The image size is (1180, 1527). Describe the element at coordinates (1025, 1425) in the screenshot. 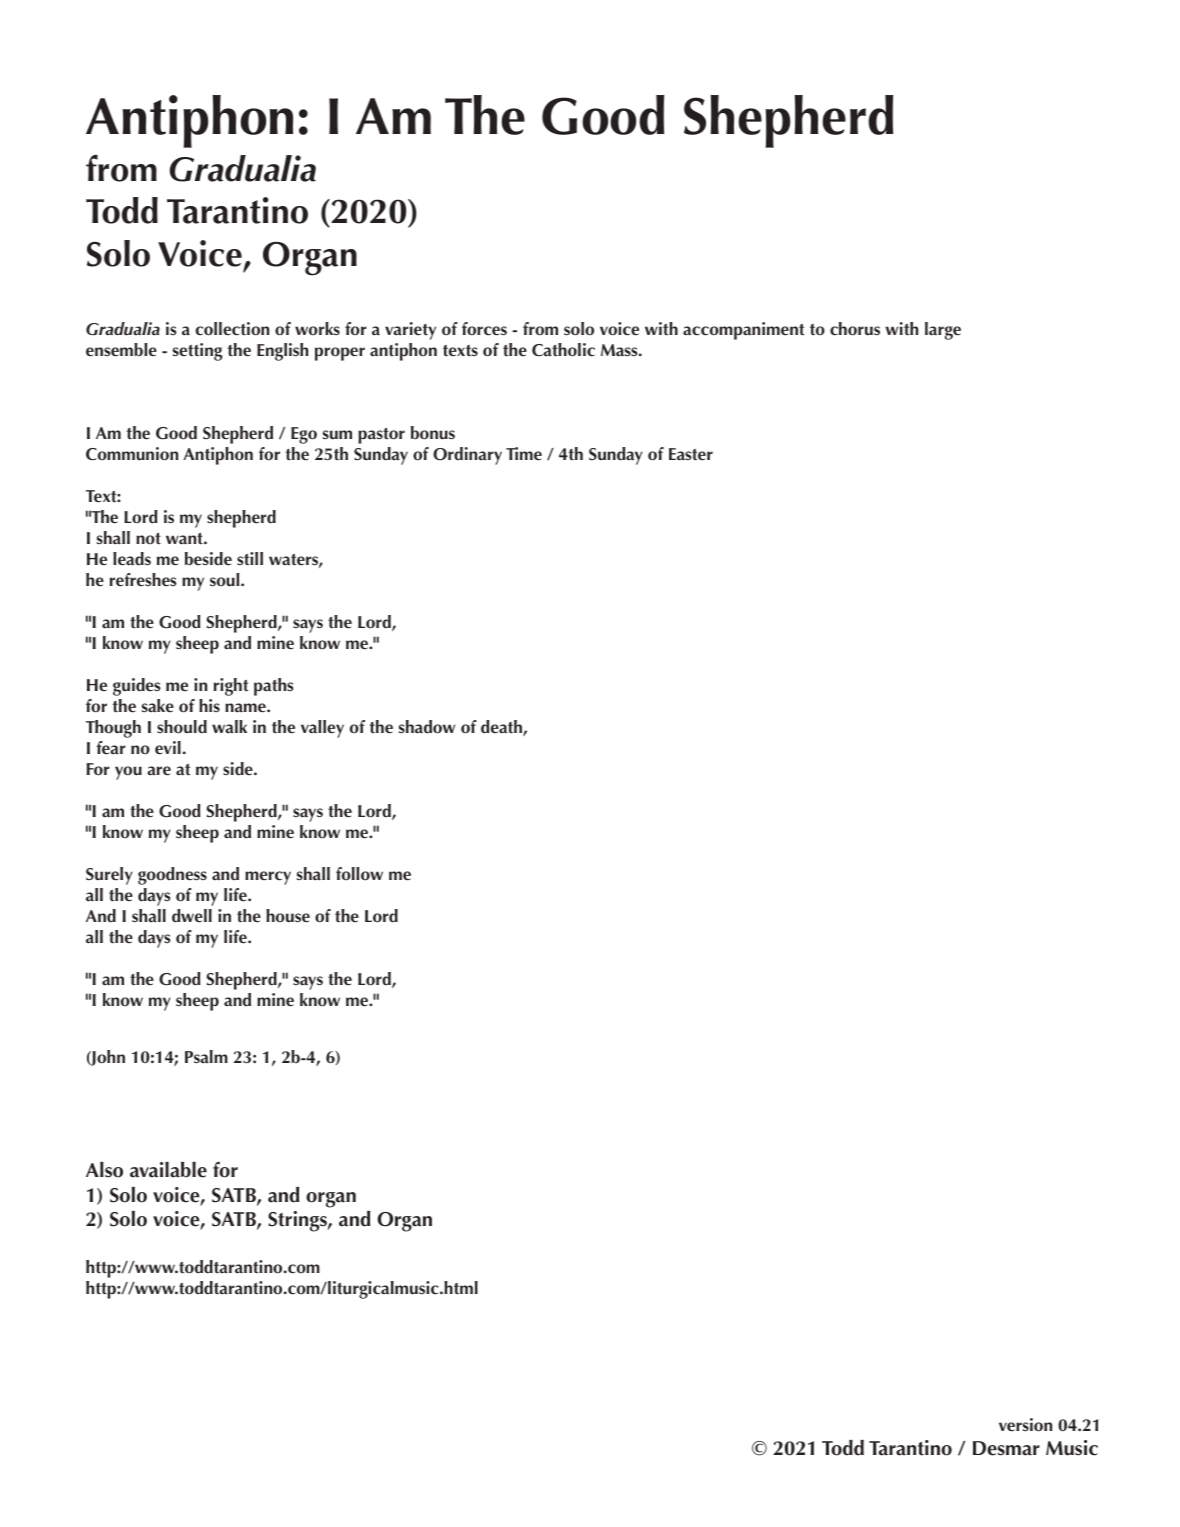

I see `version` at that location.
